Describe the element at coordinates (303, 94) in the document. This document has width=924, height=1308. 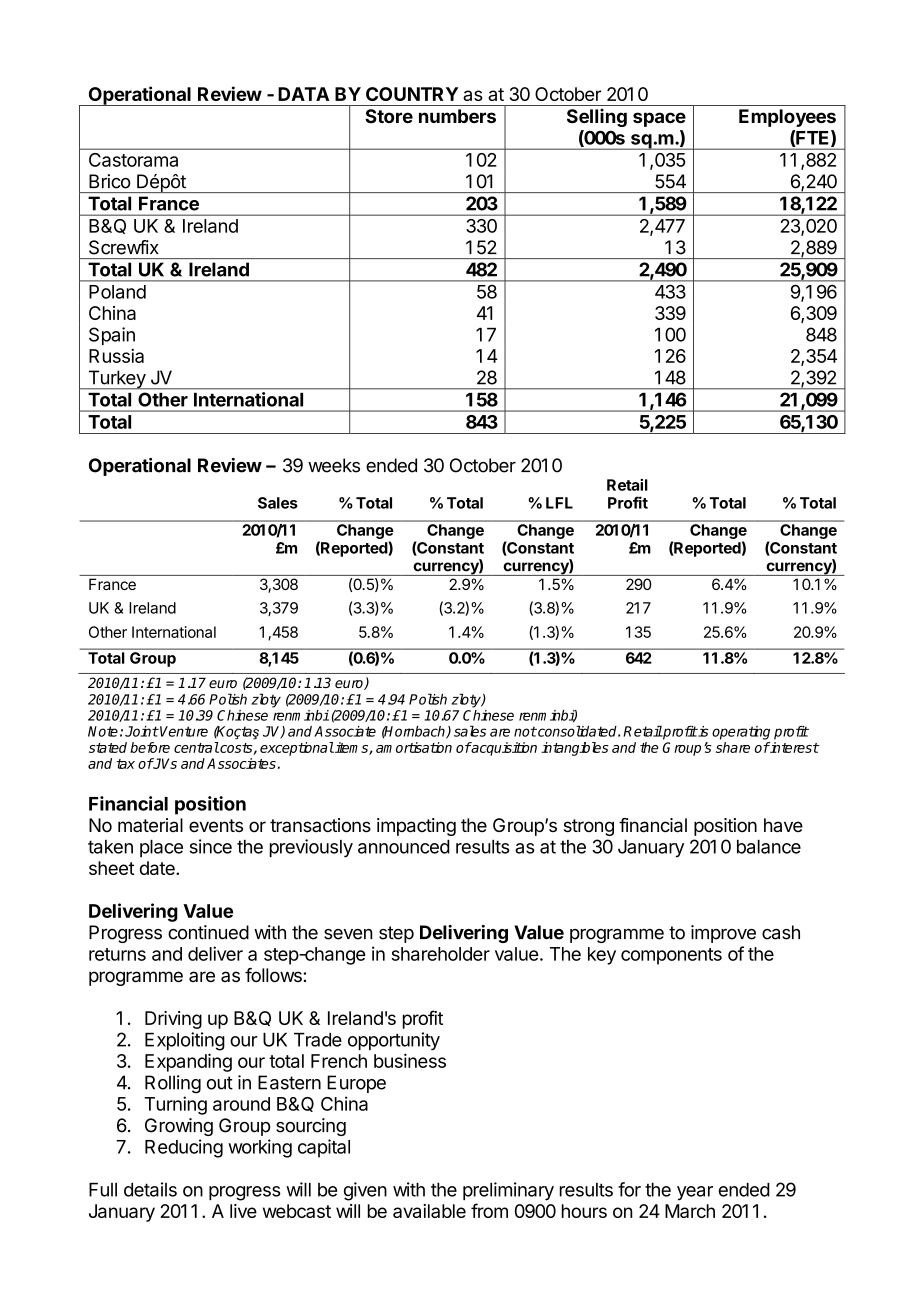
I see `DATA` at that location.
